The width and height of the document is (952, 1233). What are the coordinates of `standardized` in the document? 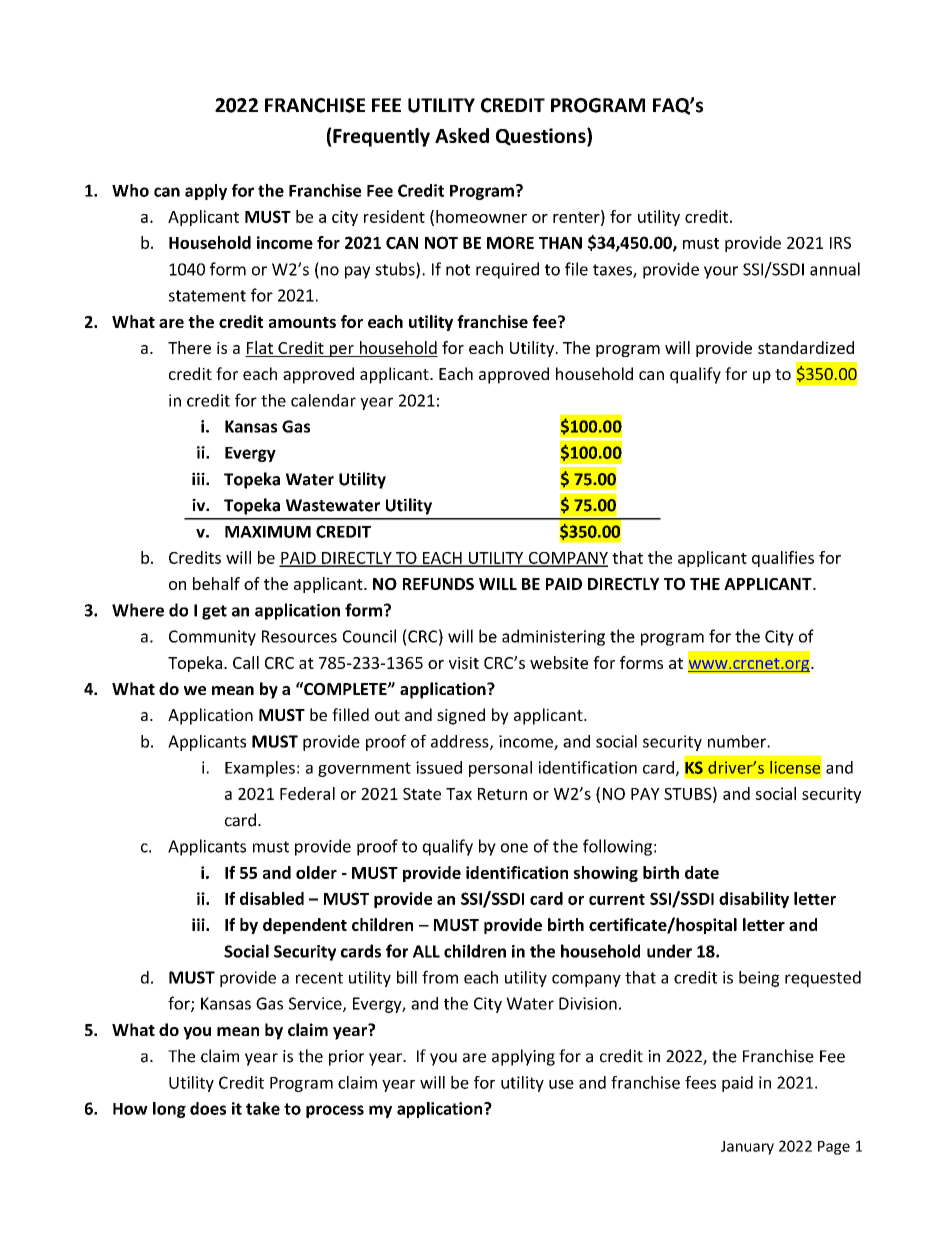 It's located at (806, 347).
